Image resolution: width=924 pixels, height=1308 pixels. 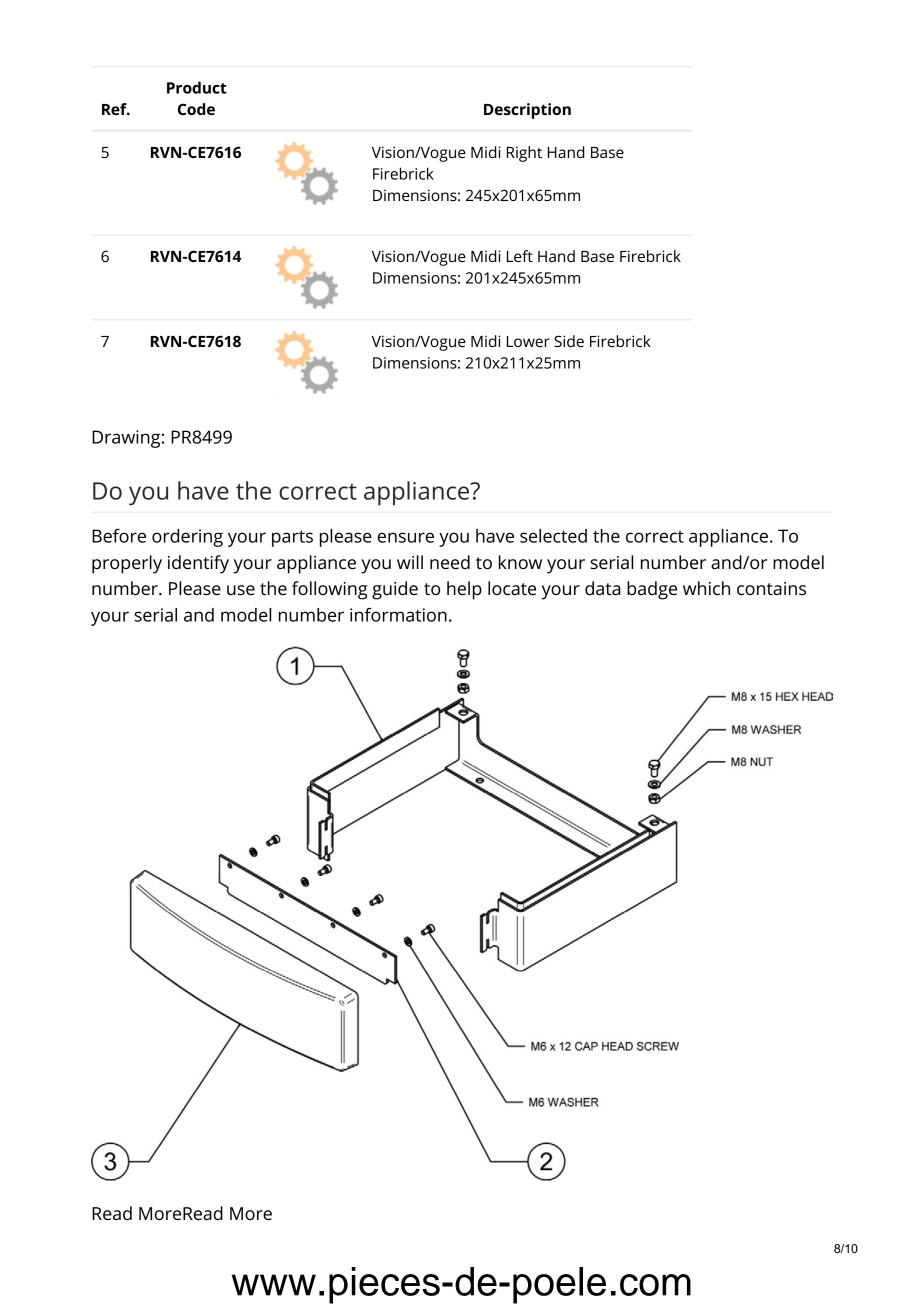 What do you see at coordinates (527, 111) in the screenshot?
I see `Description` at bounding box center [527, 111].
